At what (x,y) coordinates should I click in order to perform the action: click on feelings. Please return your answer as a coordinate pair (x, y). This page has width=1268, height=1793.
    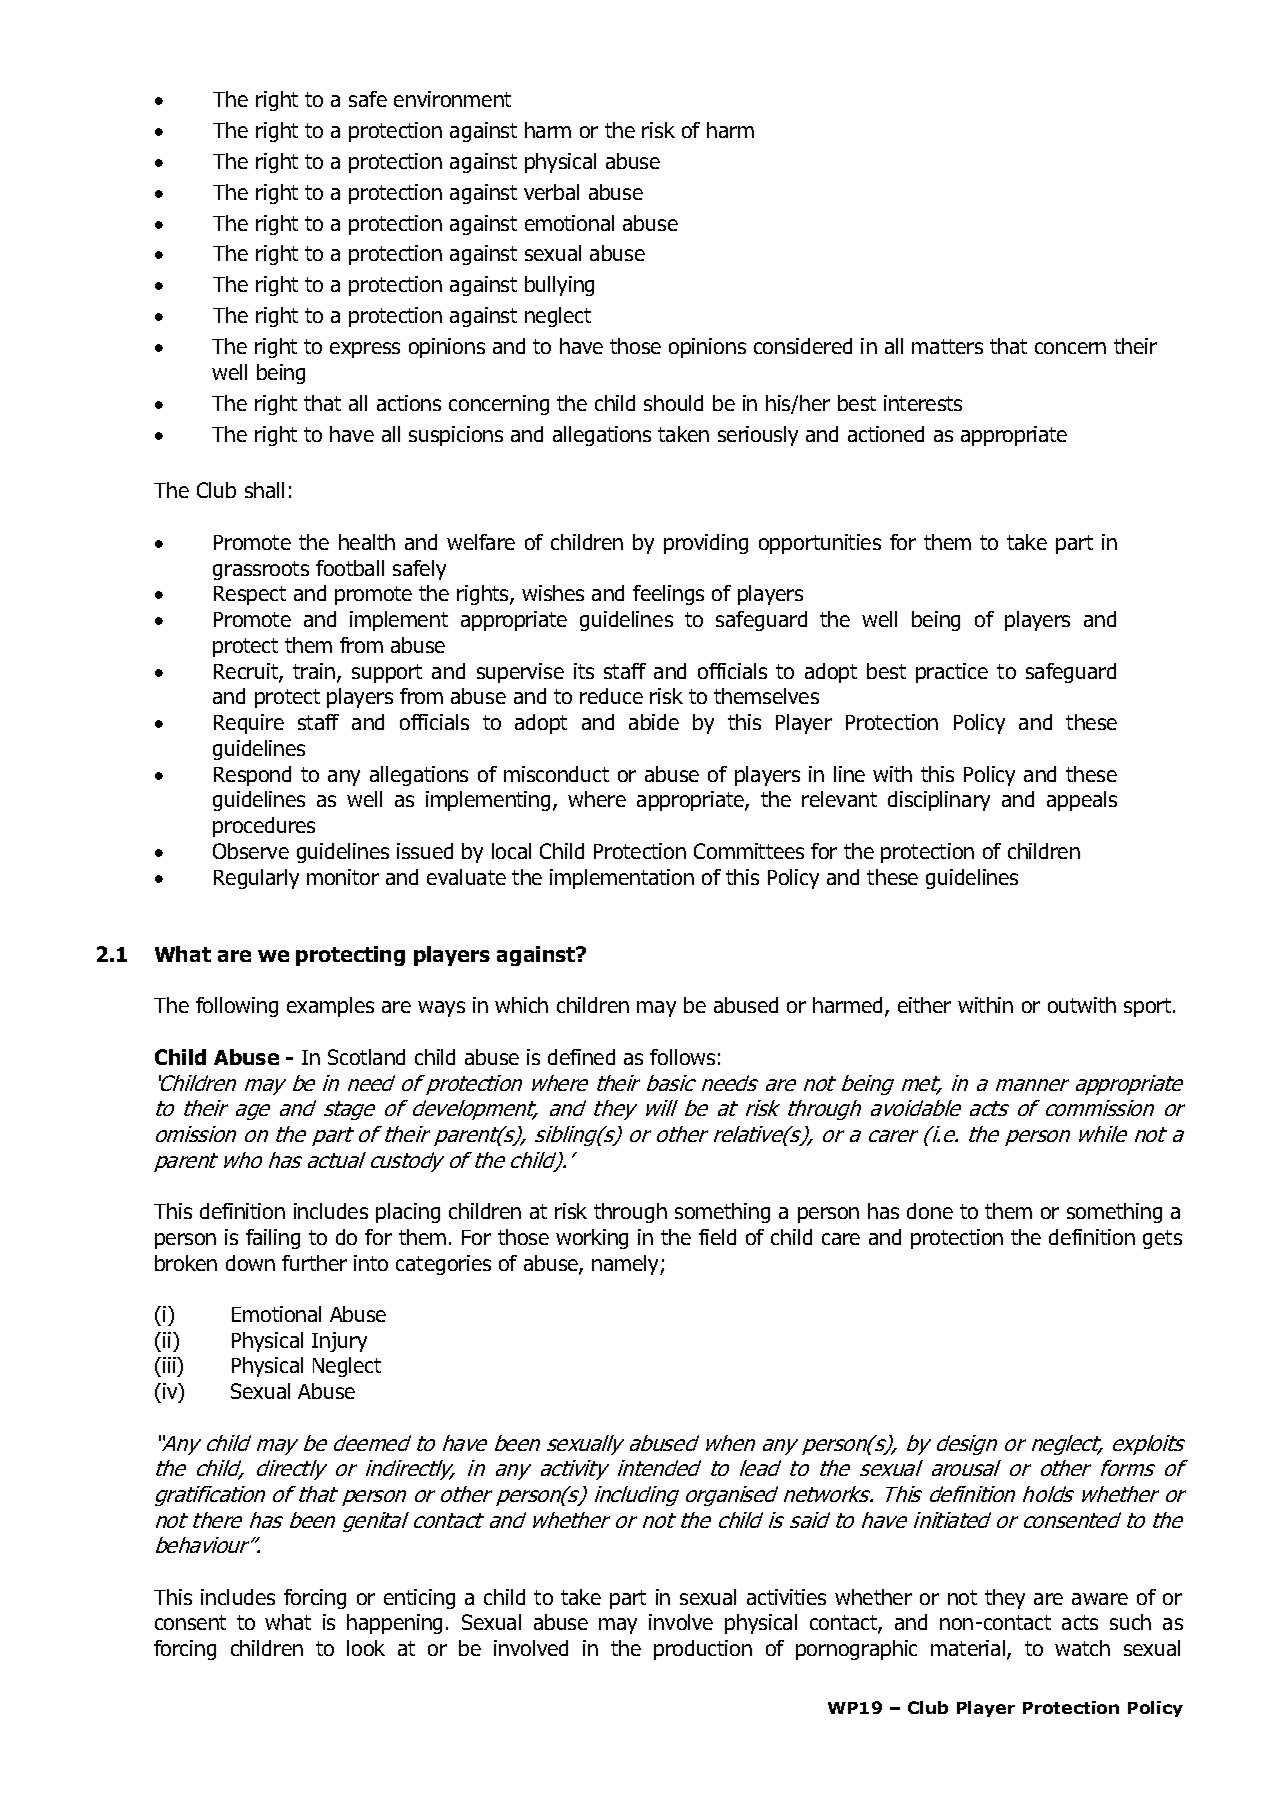
    Looking at the image, I should click on (668, 595).
